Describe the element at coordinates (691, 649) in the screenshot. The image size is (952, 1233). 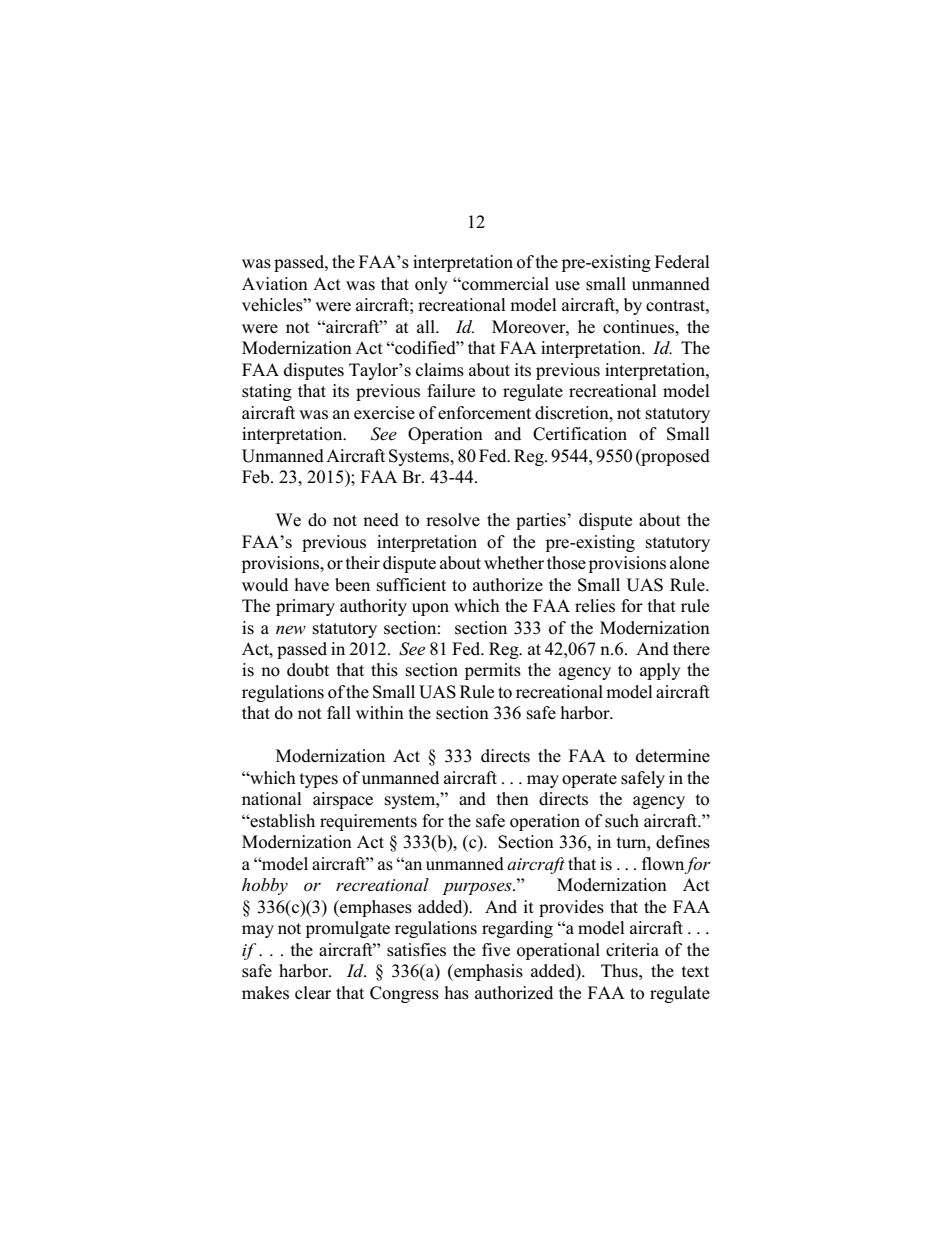
I see `there` at that location.
